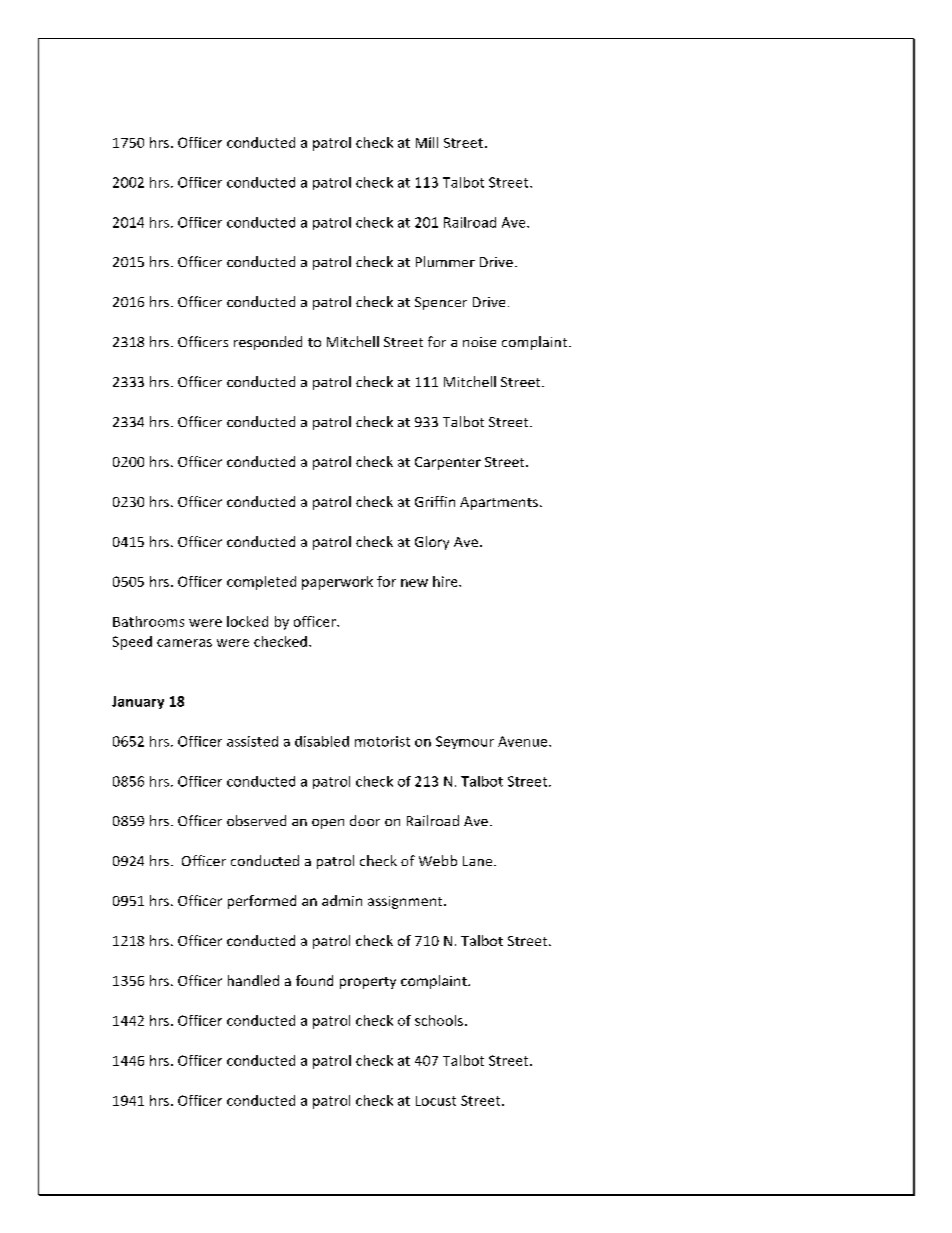 Image resolution: width=952 pixels, height=1233 pixels. I want to click on paperwork, so click(337, 583).
